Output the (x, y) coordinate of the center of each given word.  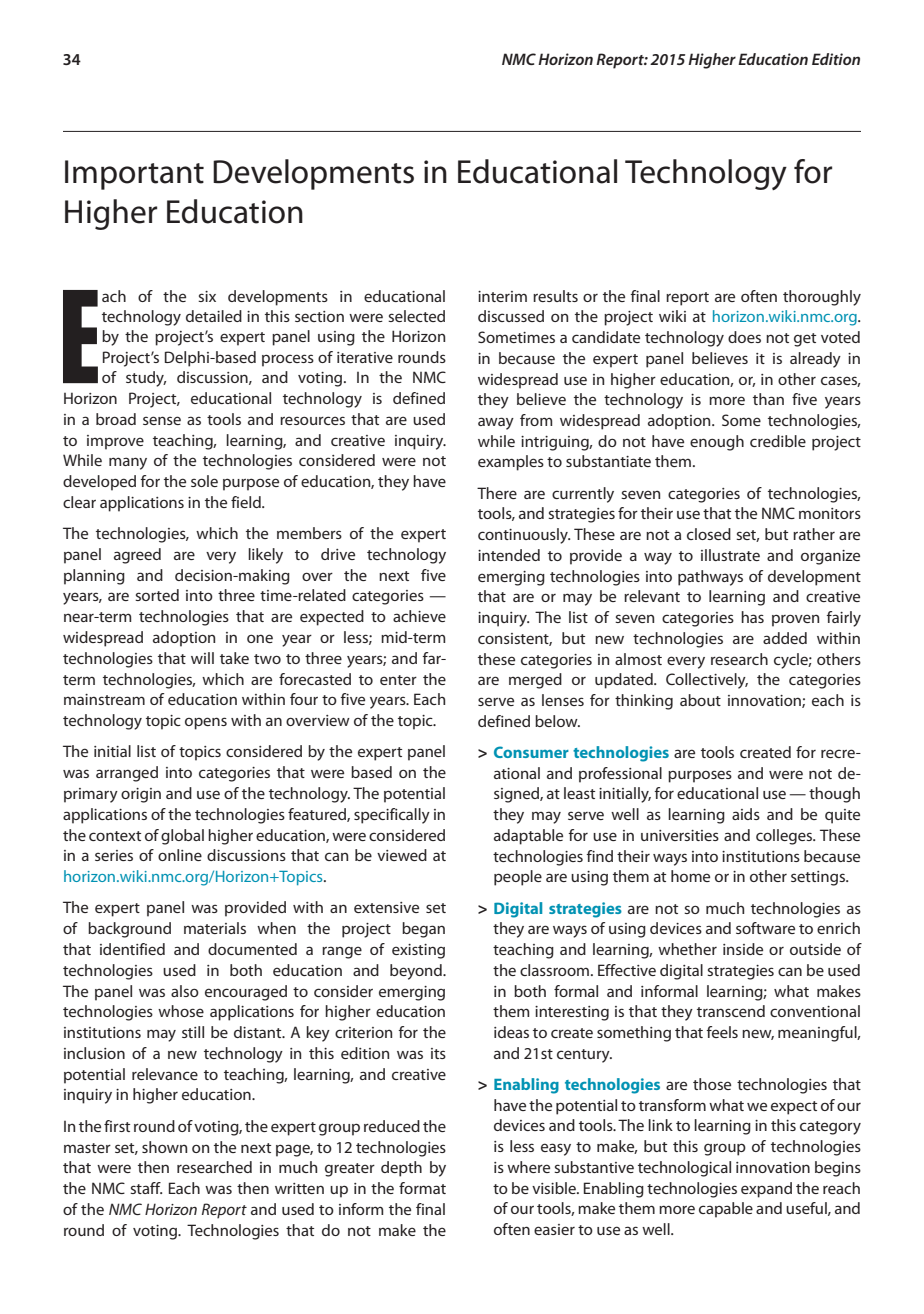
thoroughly (822, 298)
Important (134, 175)
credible (778, 441)
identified (132, 949)
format (422, 1188)
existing (418, 951)
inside (743, 949)
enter (398, 680)
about (700, 700)
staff (146, 1188)
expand (766, 1190)
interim (502, 296)
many (128, 463)
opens (206, 723)
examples (511, 463)
